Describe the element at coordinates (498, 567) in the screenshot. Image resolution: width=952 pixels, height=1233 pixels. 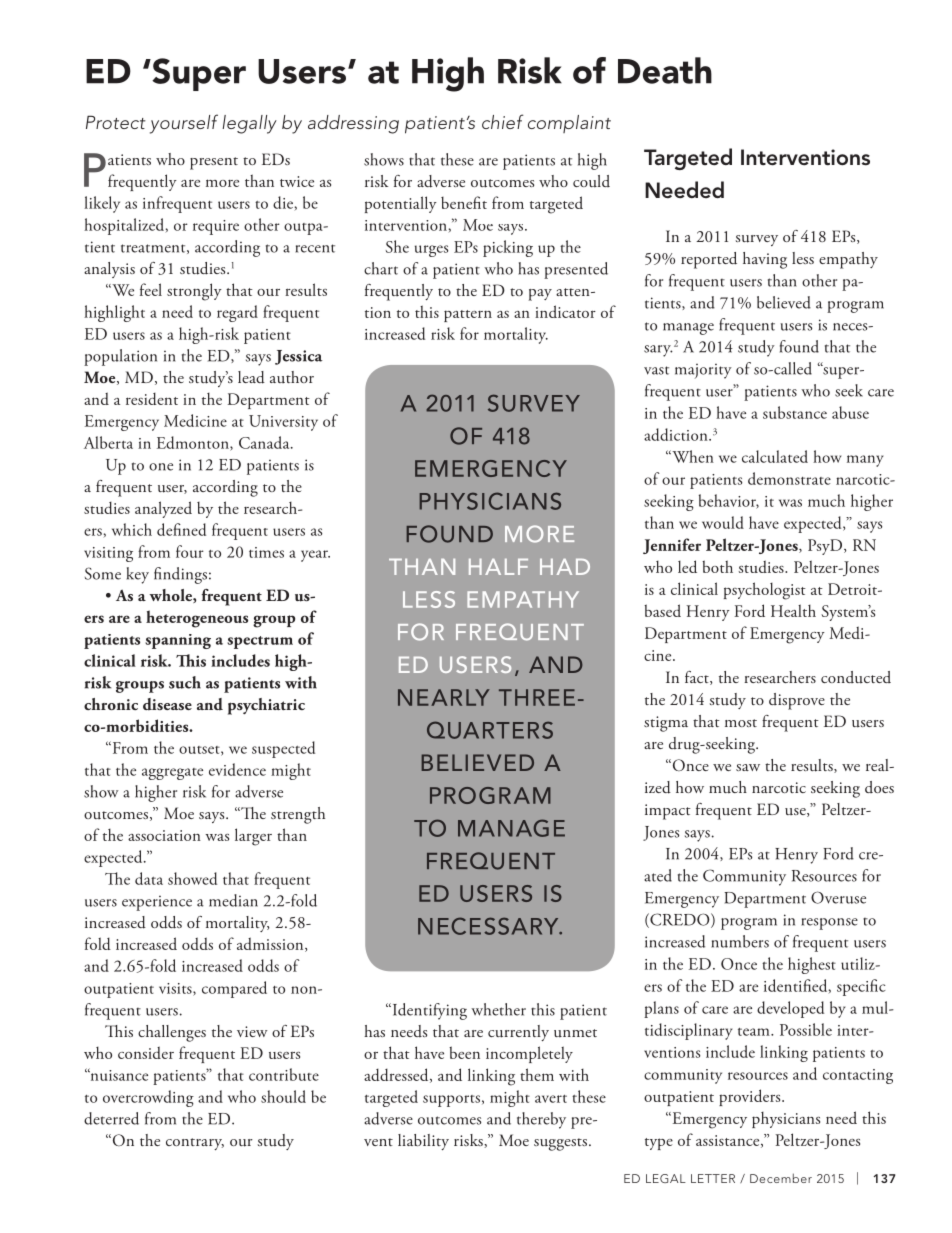
I see `HALF` at that location.
